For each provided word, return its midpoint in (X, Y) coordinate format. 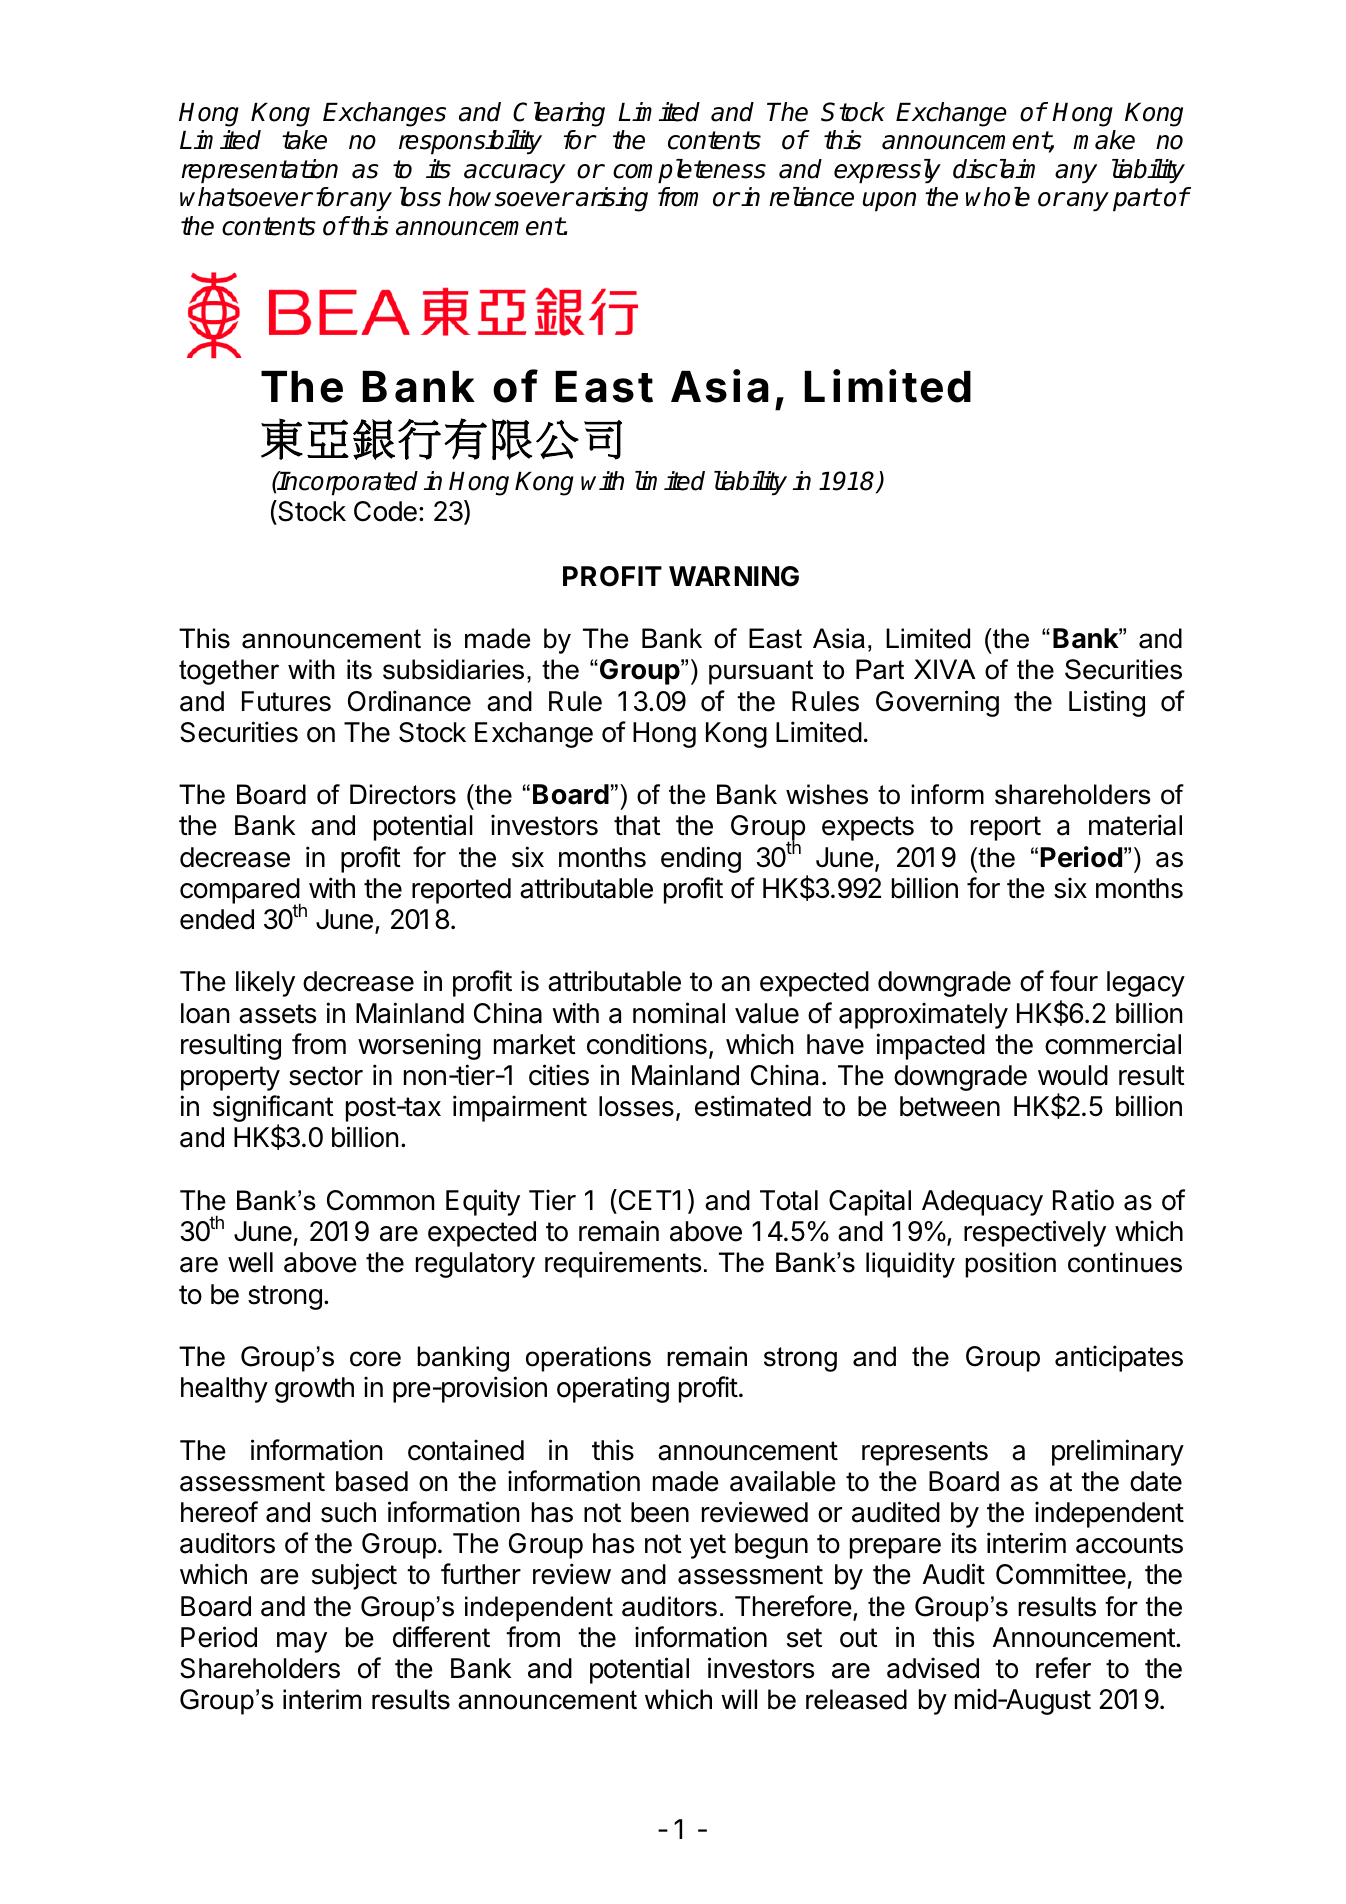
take (304, 140)
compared (240, 892)
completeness (689, 171)
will (739, 1699)
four (1074, 981)
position (1010, 1265)
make (1104, 140)
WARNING (734, 576)
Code (385, 511)
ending (701, 859)
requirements (623, 1264)
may (302, 1642)
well (250, 1262)
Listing (1107, 703)
